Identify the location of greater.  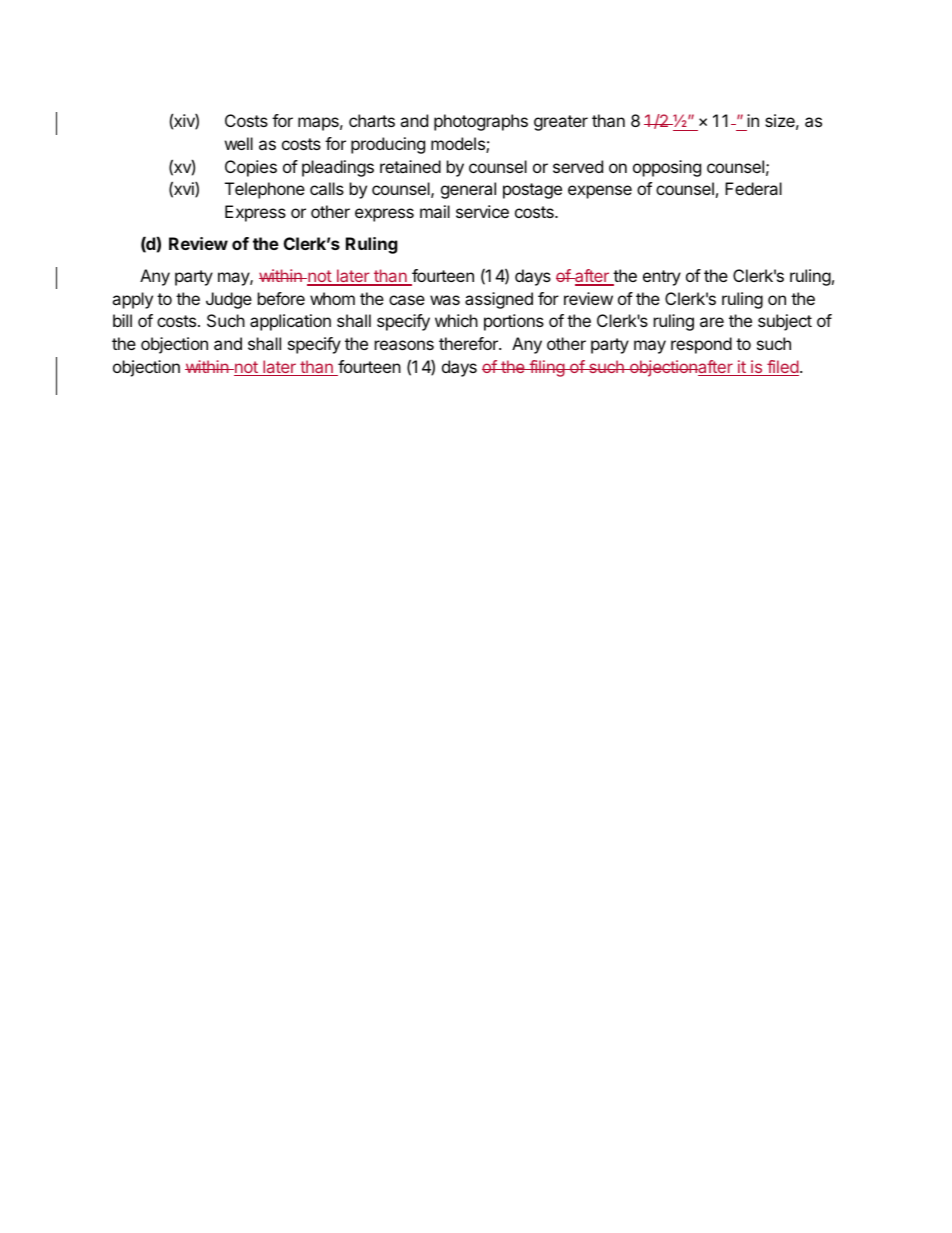
(561, 123).
